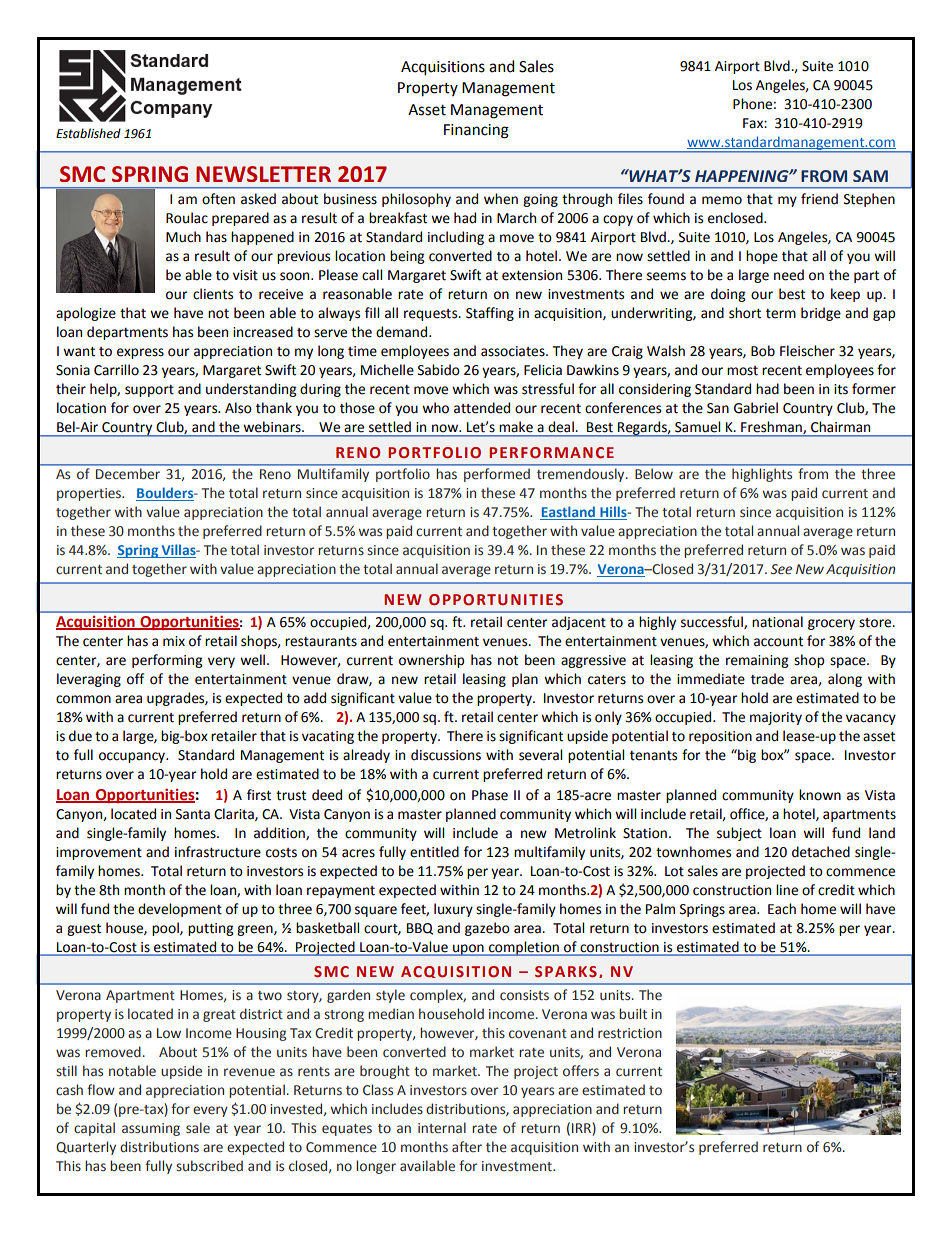  What do you see at coordinates (453, 910) in the screenshot?
I see `luxury` at bounding box center [453, 910].
